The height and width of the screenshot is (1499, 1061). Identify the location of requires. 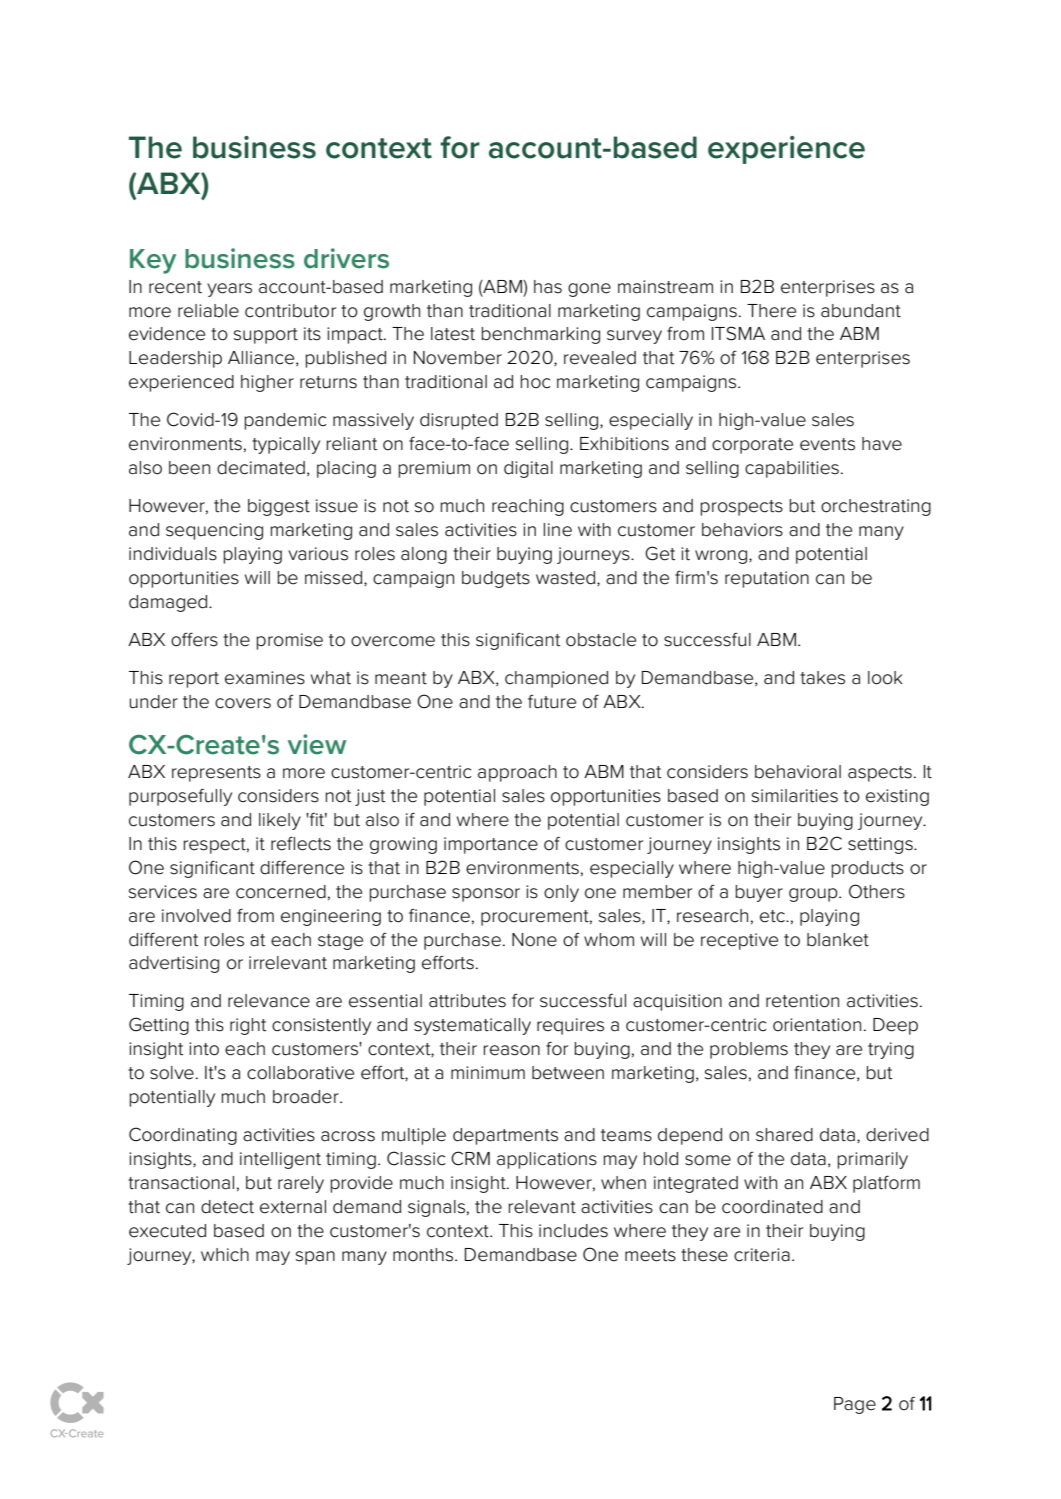
(570, 1026).
